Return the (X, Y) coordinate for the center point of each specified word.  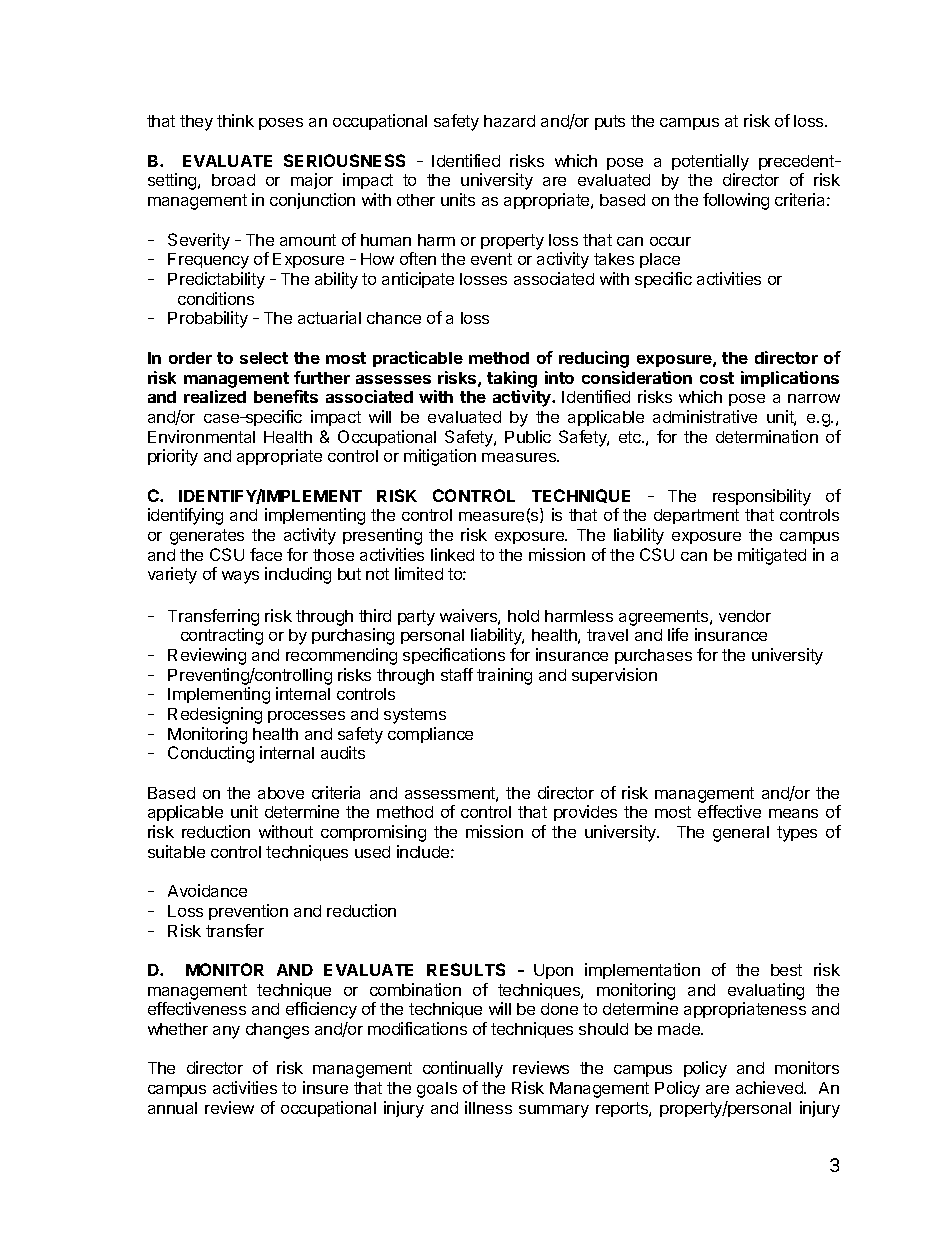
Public (528, 436)
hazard (509, 121)
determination (767, 436)
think (235, 120)
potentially (710, 162)
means (793, 813)
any (226, 1032)
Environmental (201, 436)
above (281, 793)
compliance (430, 735)
